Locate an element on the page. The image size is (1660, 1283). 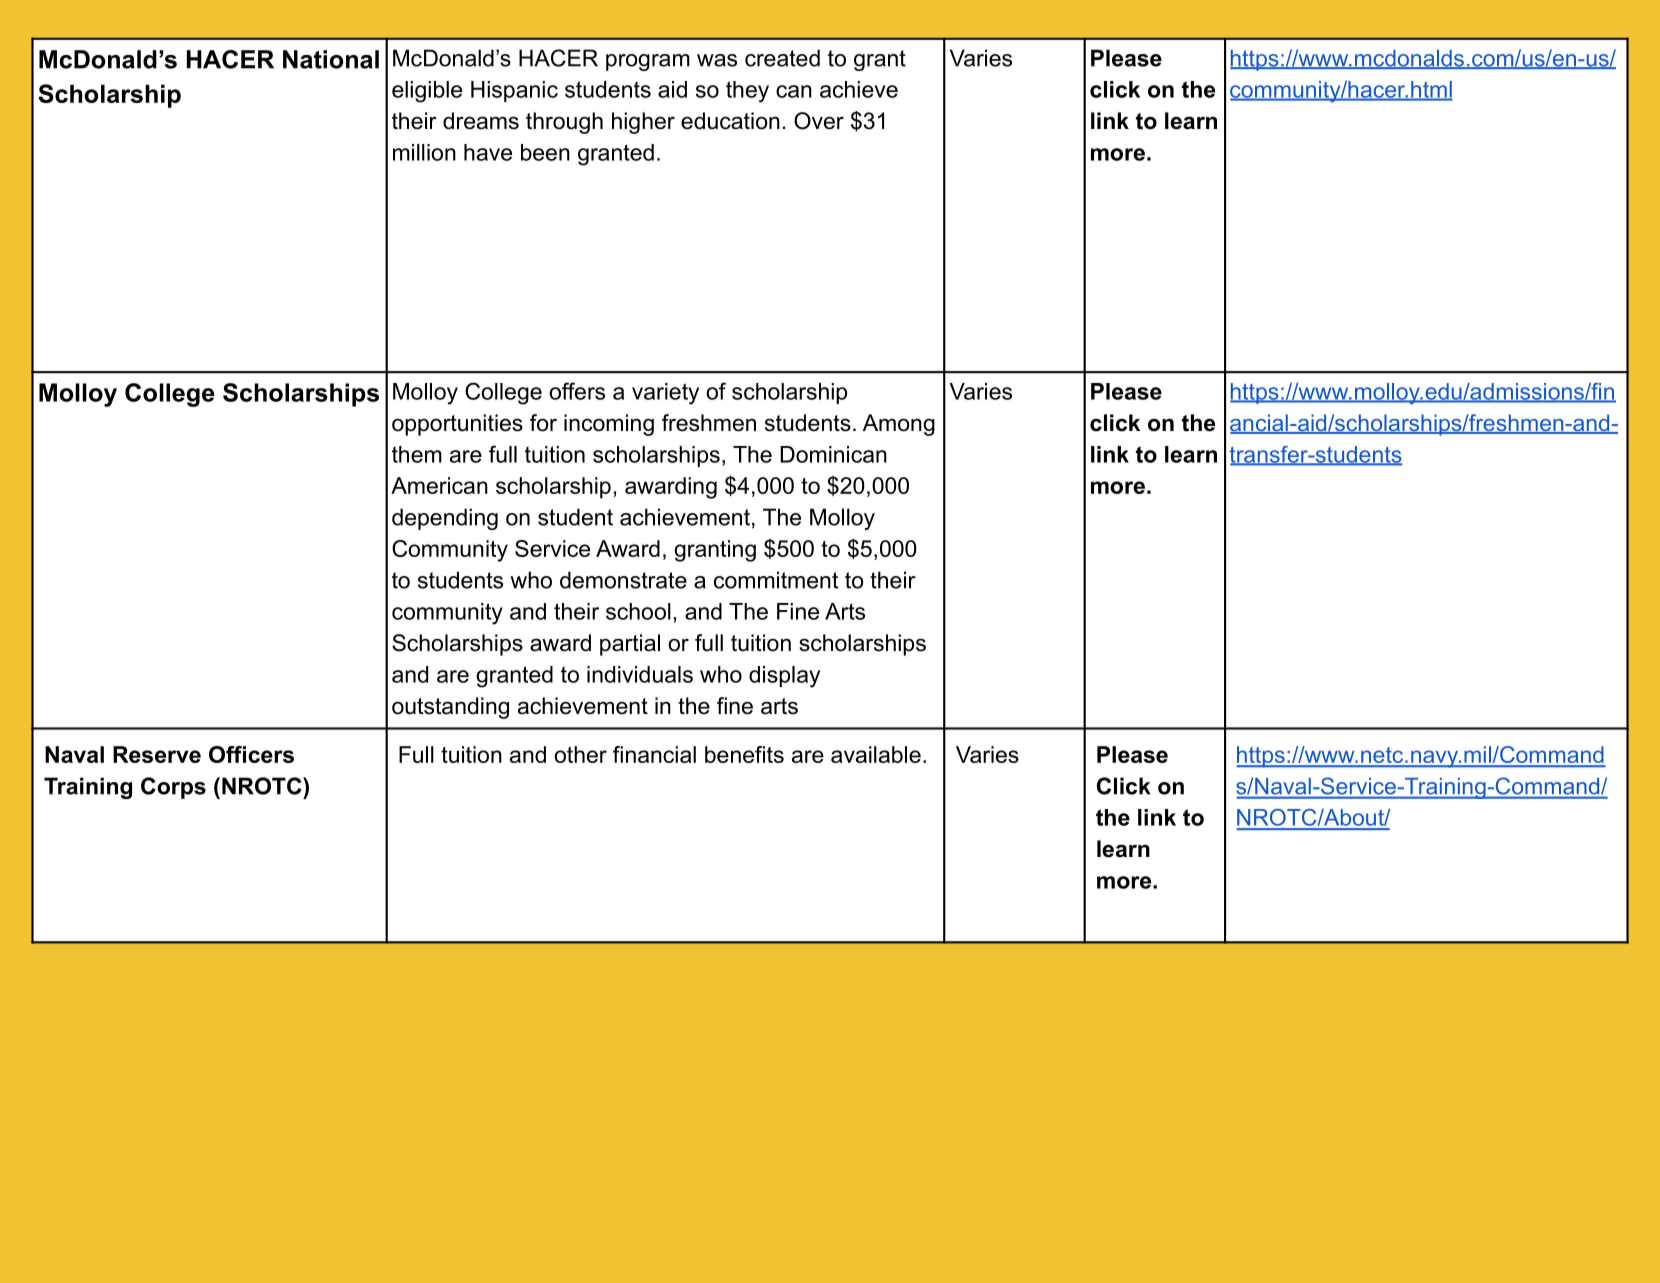
benefits is located at coordinates (744, 754).
